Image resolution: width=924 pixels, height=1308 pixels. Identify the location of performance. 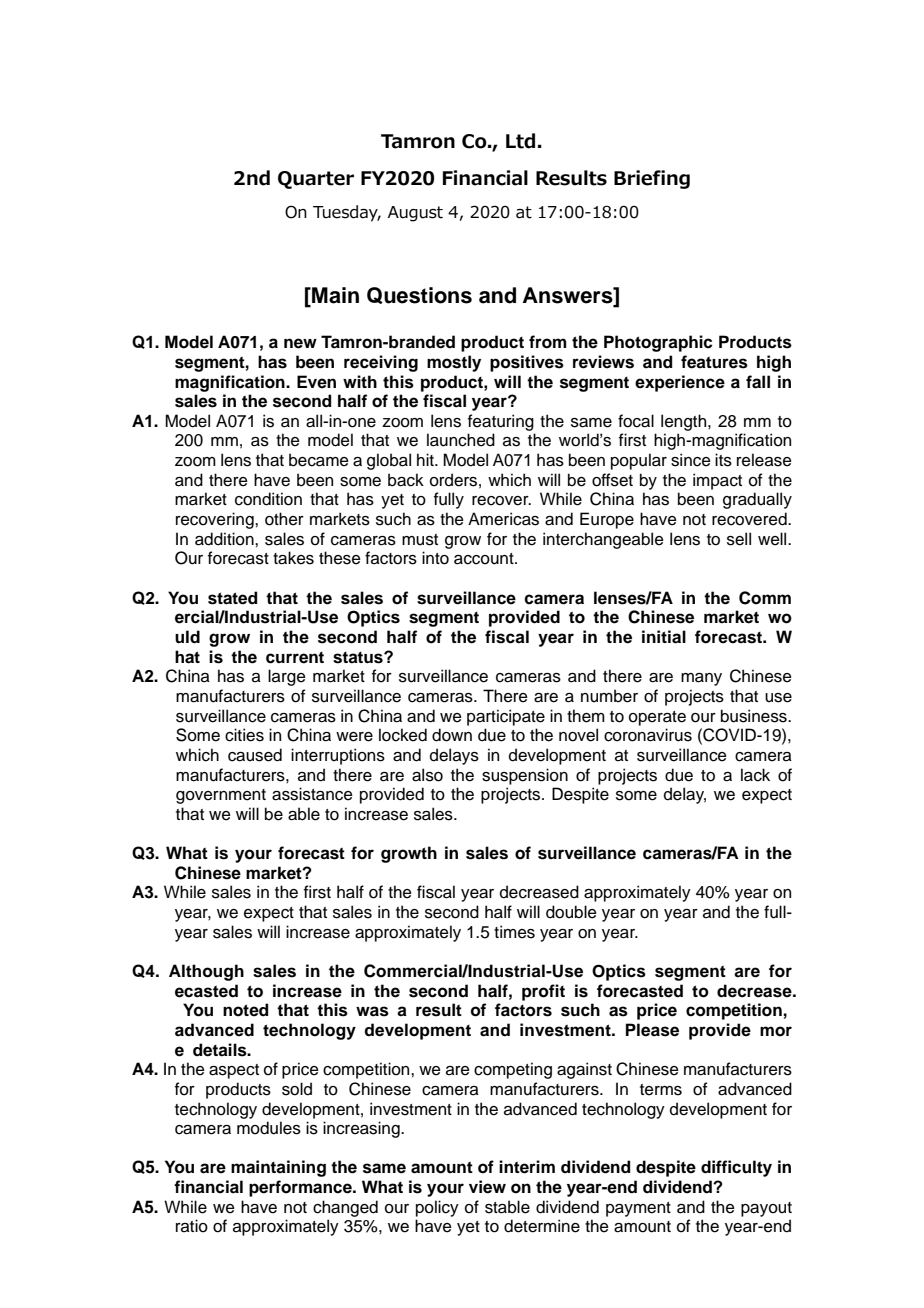
(301, 1188).
